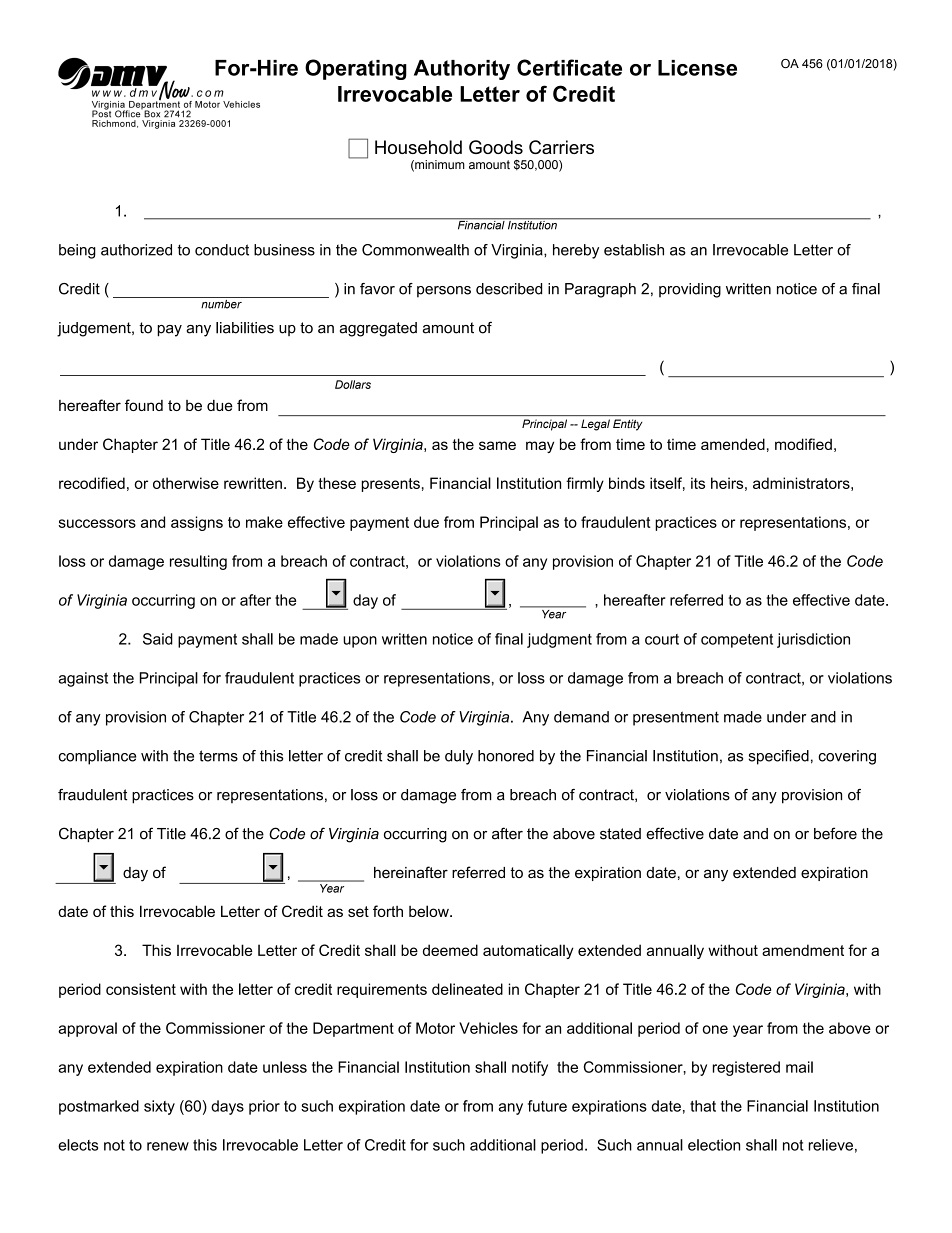 Image resolution: width=952 pixels, height=1233 pixels. Describe the element at coordinates (737, 641) in the image. I see `competent` at that location.
